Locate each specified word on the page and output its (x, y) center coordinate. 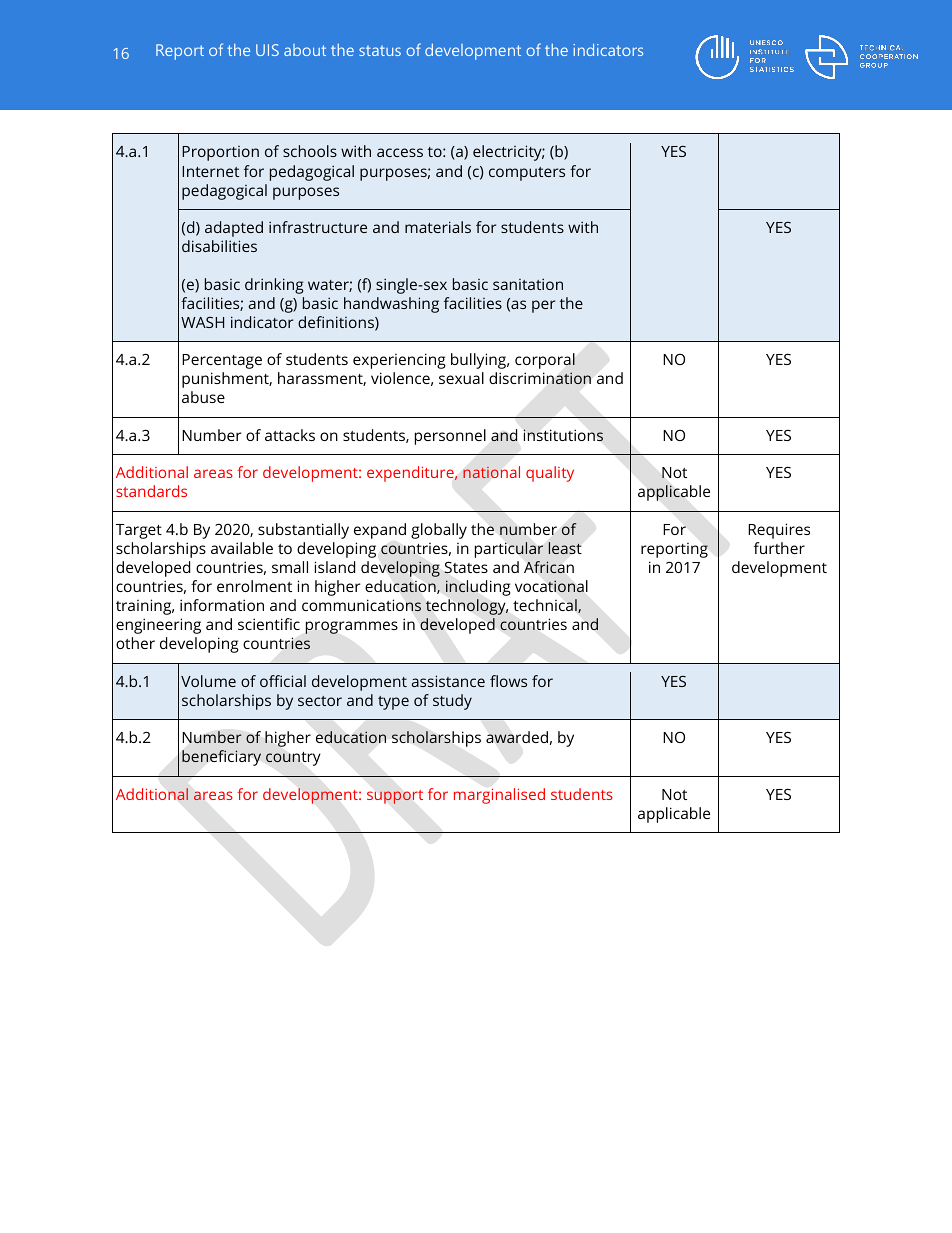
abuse (203, 397)
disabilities (219, 246)
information (222, 605)
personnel (450, 437)
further (779, 548)
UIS (267, 50)
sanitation (528, 284)
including (478, 588)
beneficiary (221, 758)
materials (438, 227)
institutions (563, 435)
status (380, 50)
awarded (517, 737)
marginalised (499, 796)
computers (527, 174)
